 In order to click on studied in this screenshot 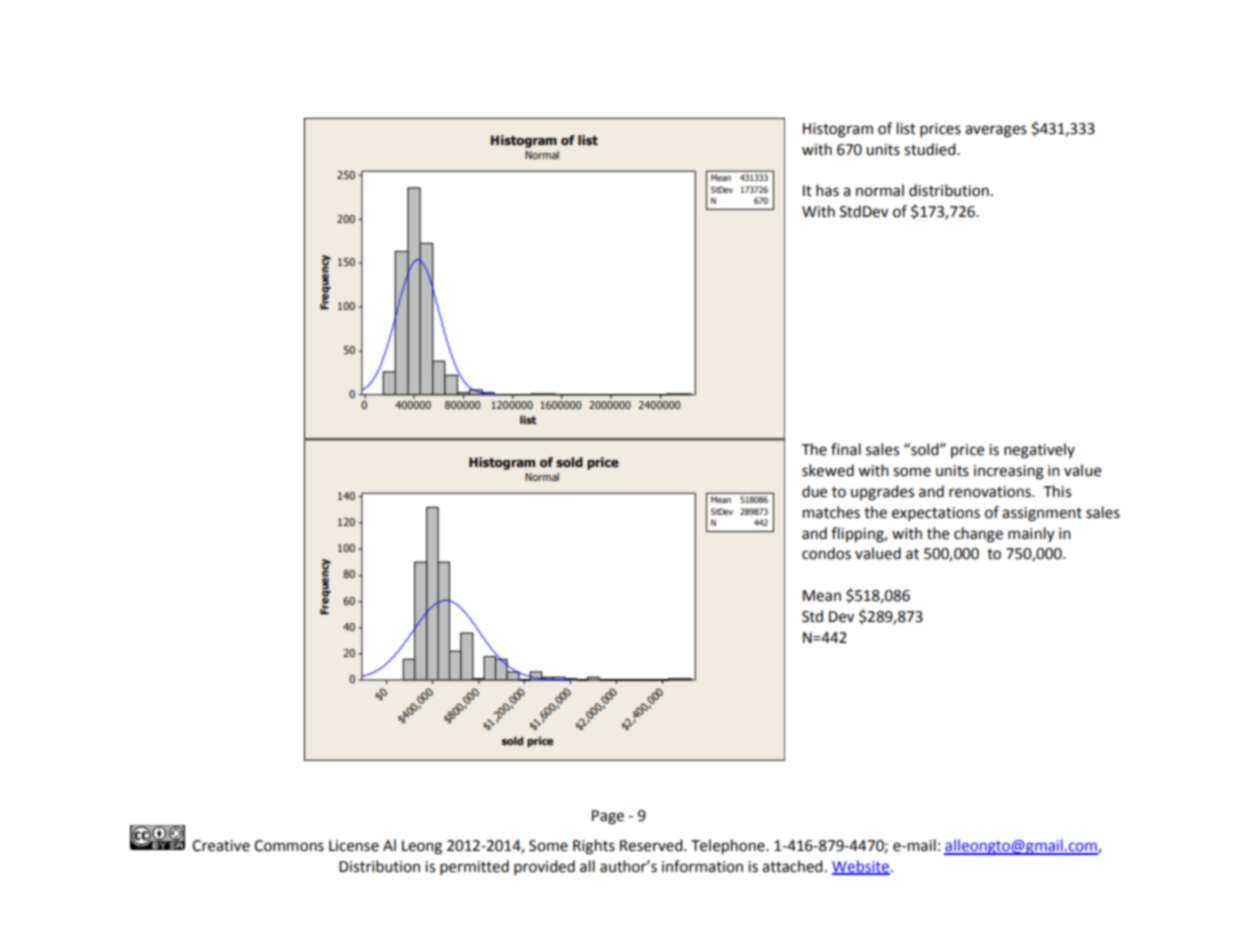, I will do `click(931, 149)`.
